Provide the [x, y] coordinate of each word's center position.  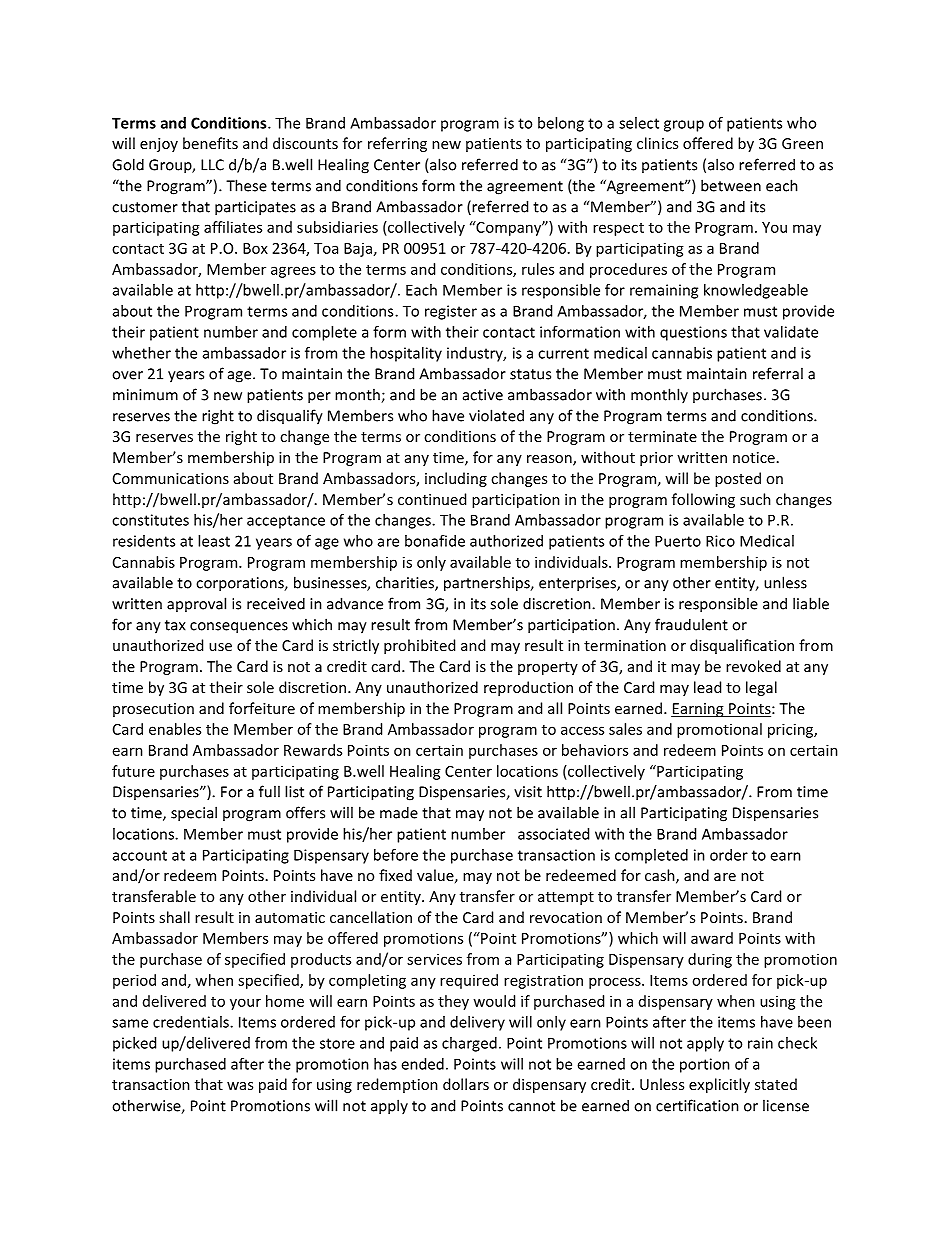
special [194, 814]
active [483, 395]
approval [196, 604]
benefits [210, 143]
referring [397, 144]
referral [778, 373]
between [731, 185]
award [712, 938]
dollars [466, 1084]
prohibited [419, 646]
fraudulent [691, 624]
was [240, 1086]
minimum [145, 395]
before [396, 855]
